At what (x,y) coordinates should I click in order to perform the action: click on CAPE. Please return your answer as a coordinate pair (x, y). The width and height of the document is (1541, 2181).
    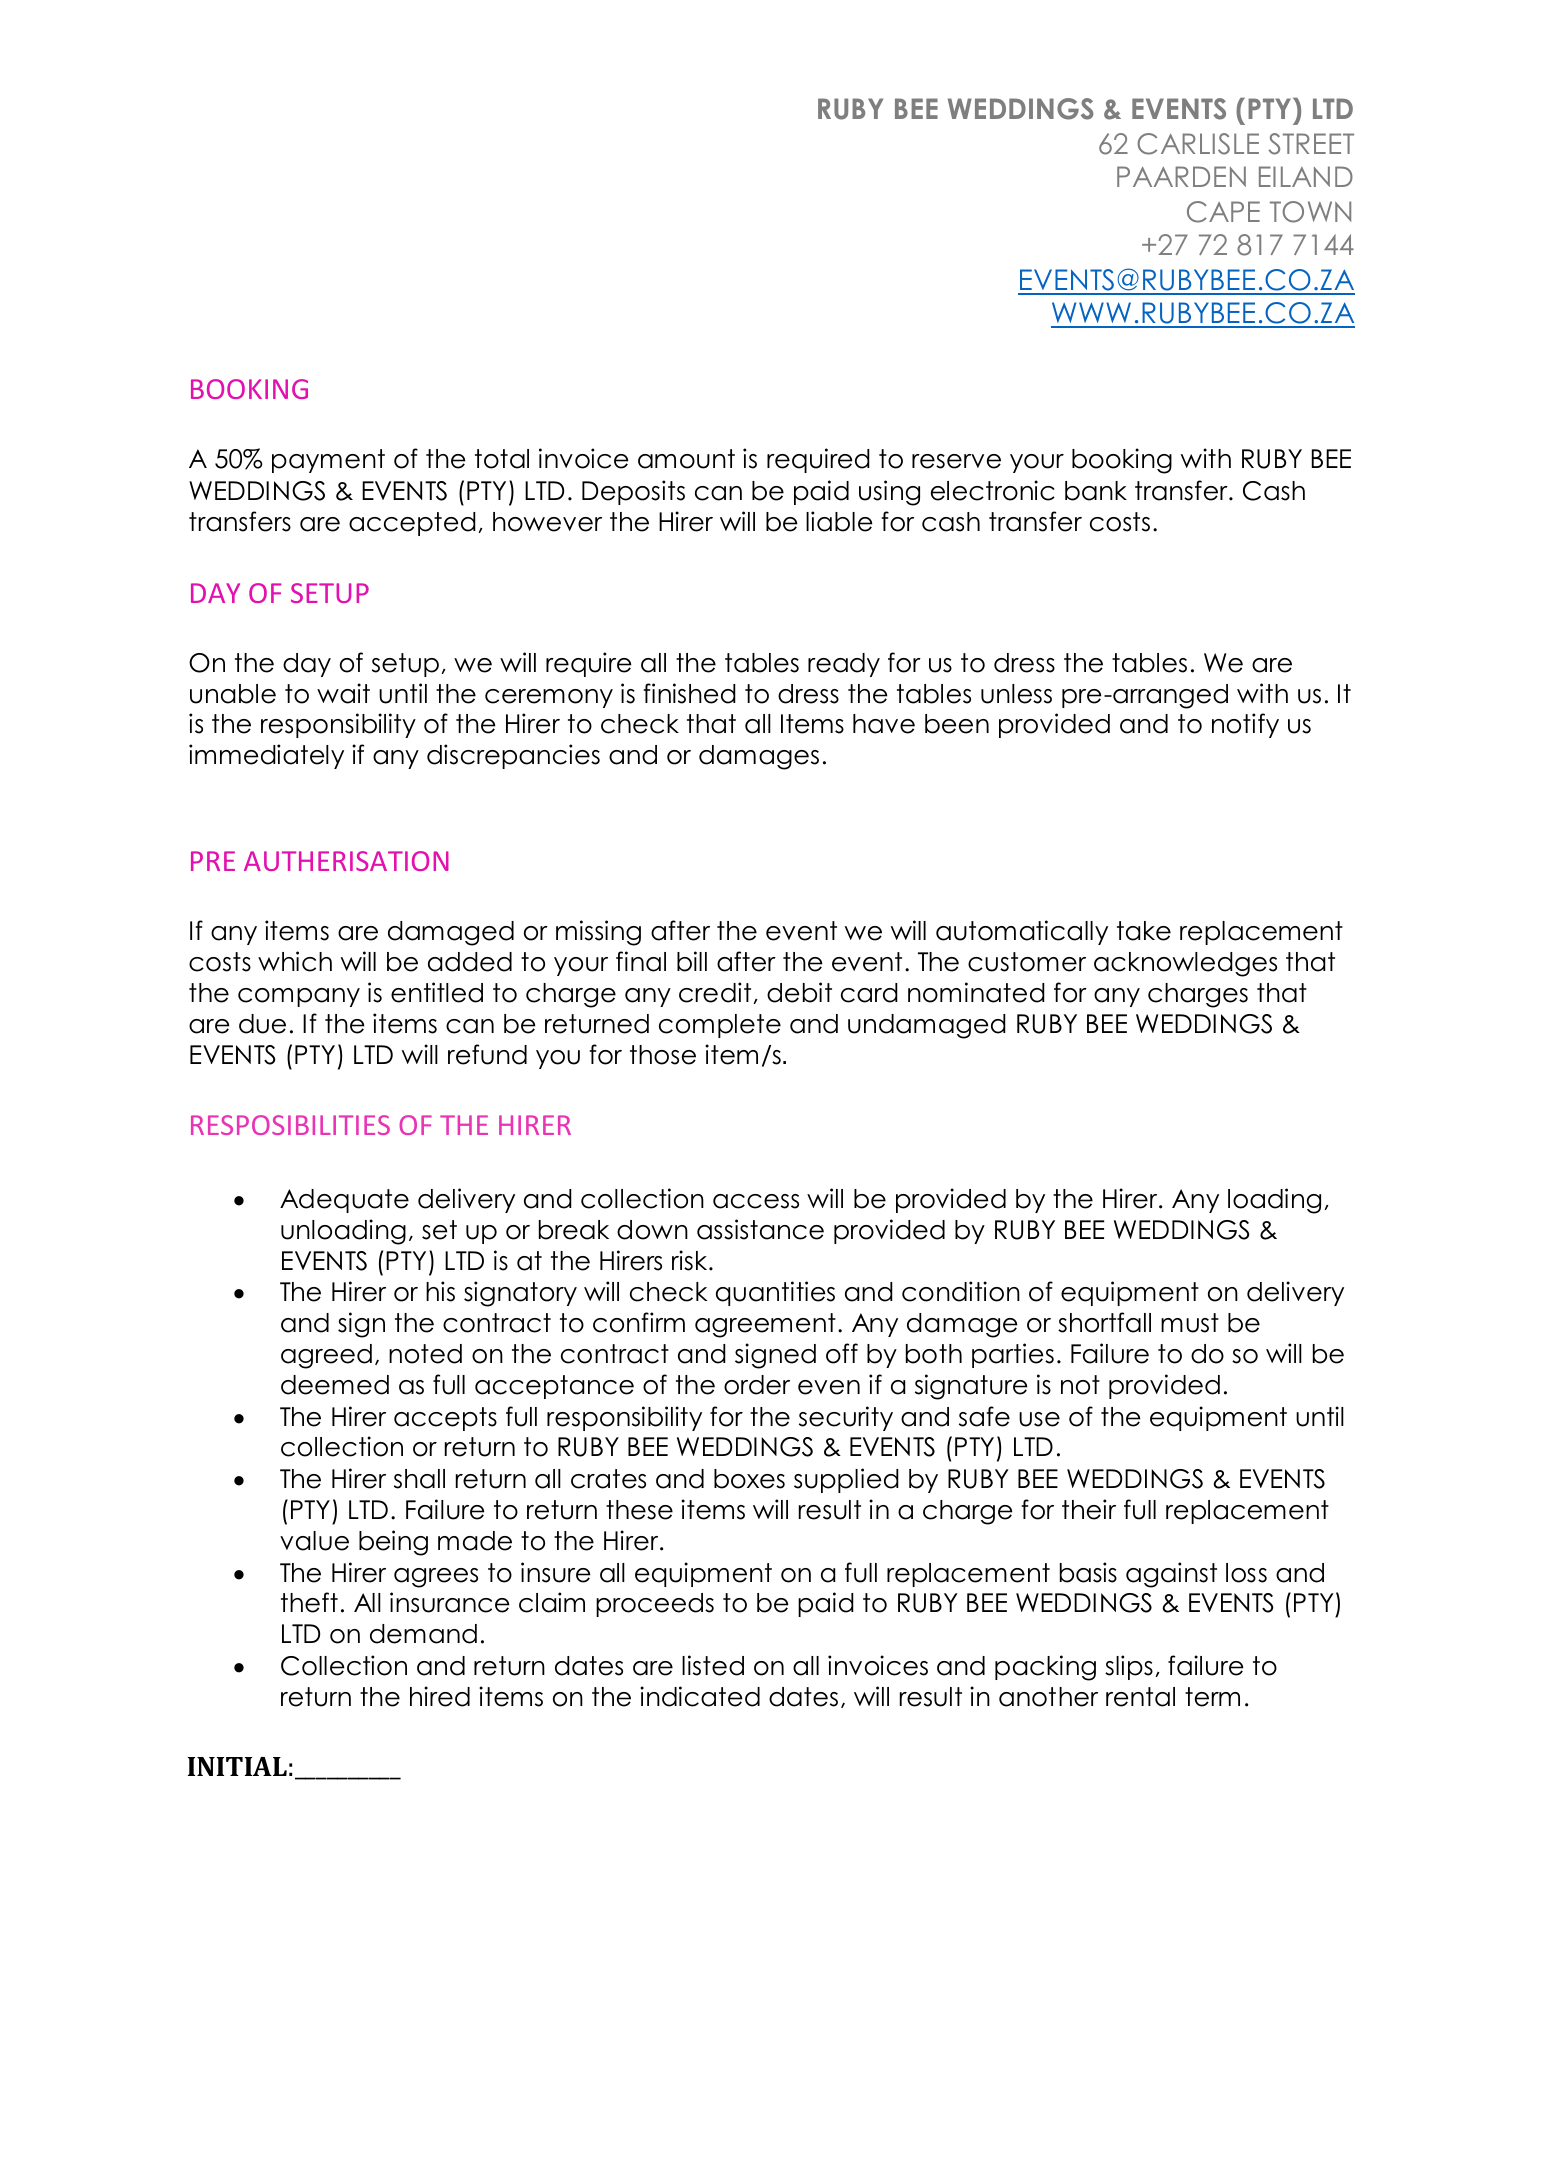
    Looking at the image, I should click on (1223, 212).
